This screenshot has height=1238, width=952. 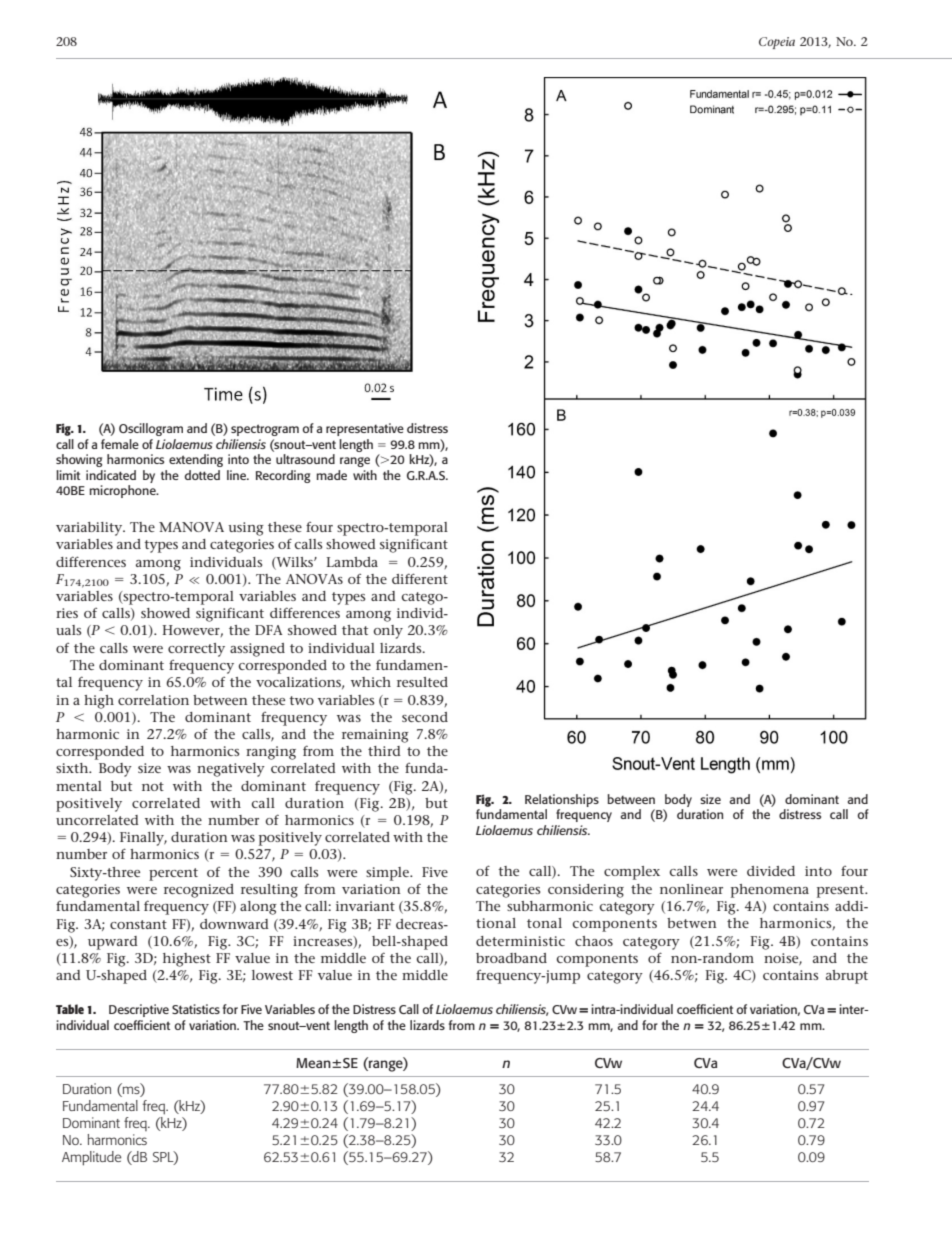 What do you see at coordinates (92, 1158) in the screenshot?
I see `Amplitude` at bounding box center [92, 1158].
